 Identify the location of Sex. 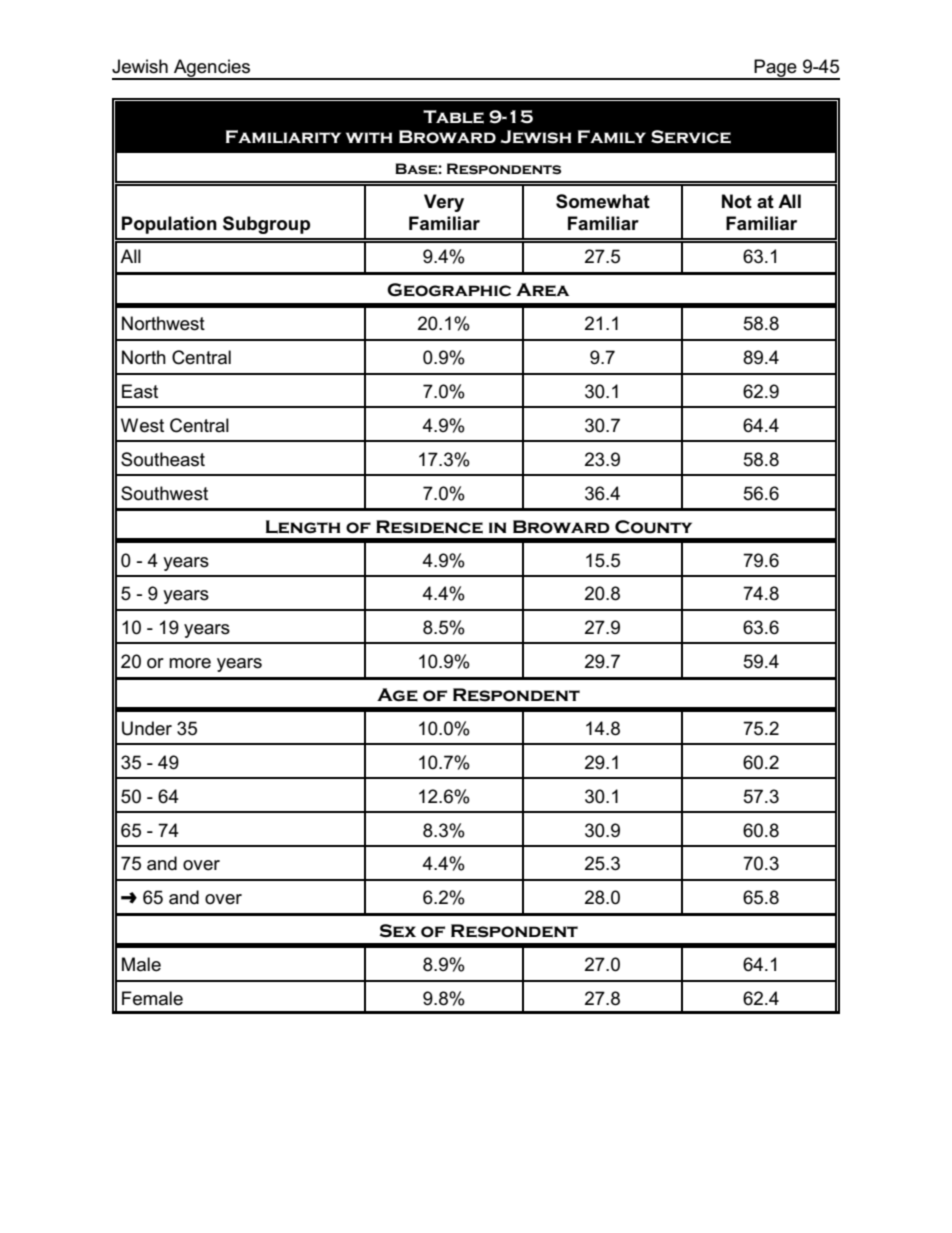
(398, 931).
